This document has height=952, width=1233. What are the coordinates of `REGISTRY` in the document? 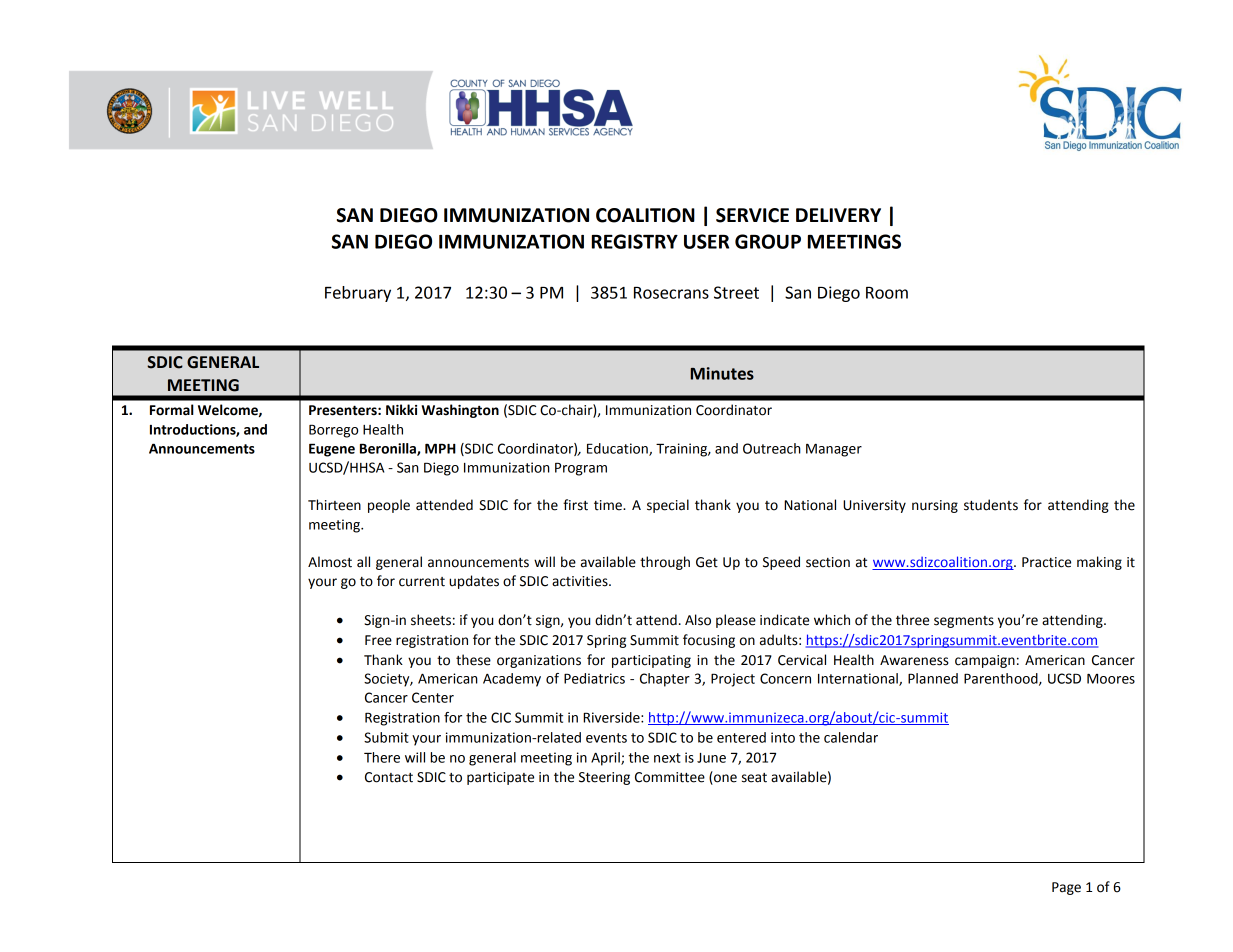 It's located at (635, 241).
